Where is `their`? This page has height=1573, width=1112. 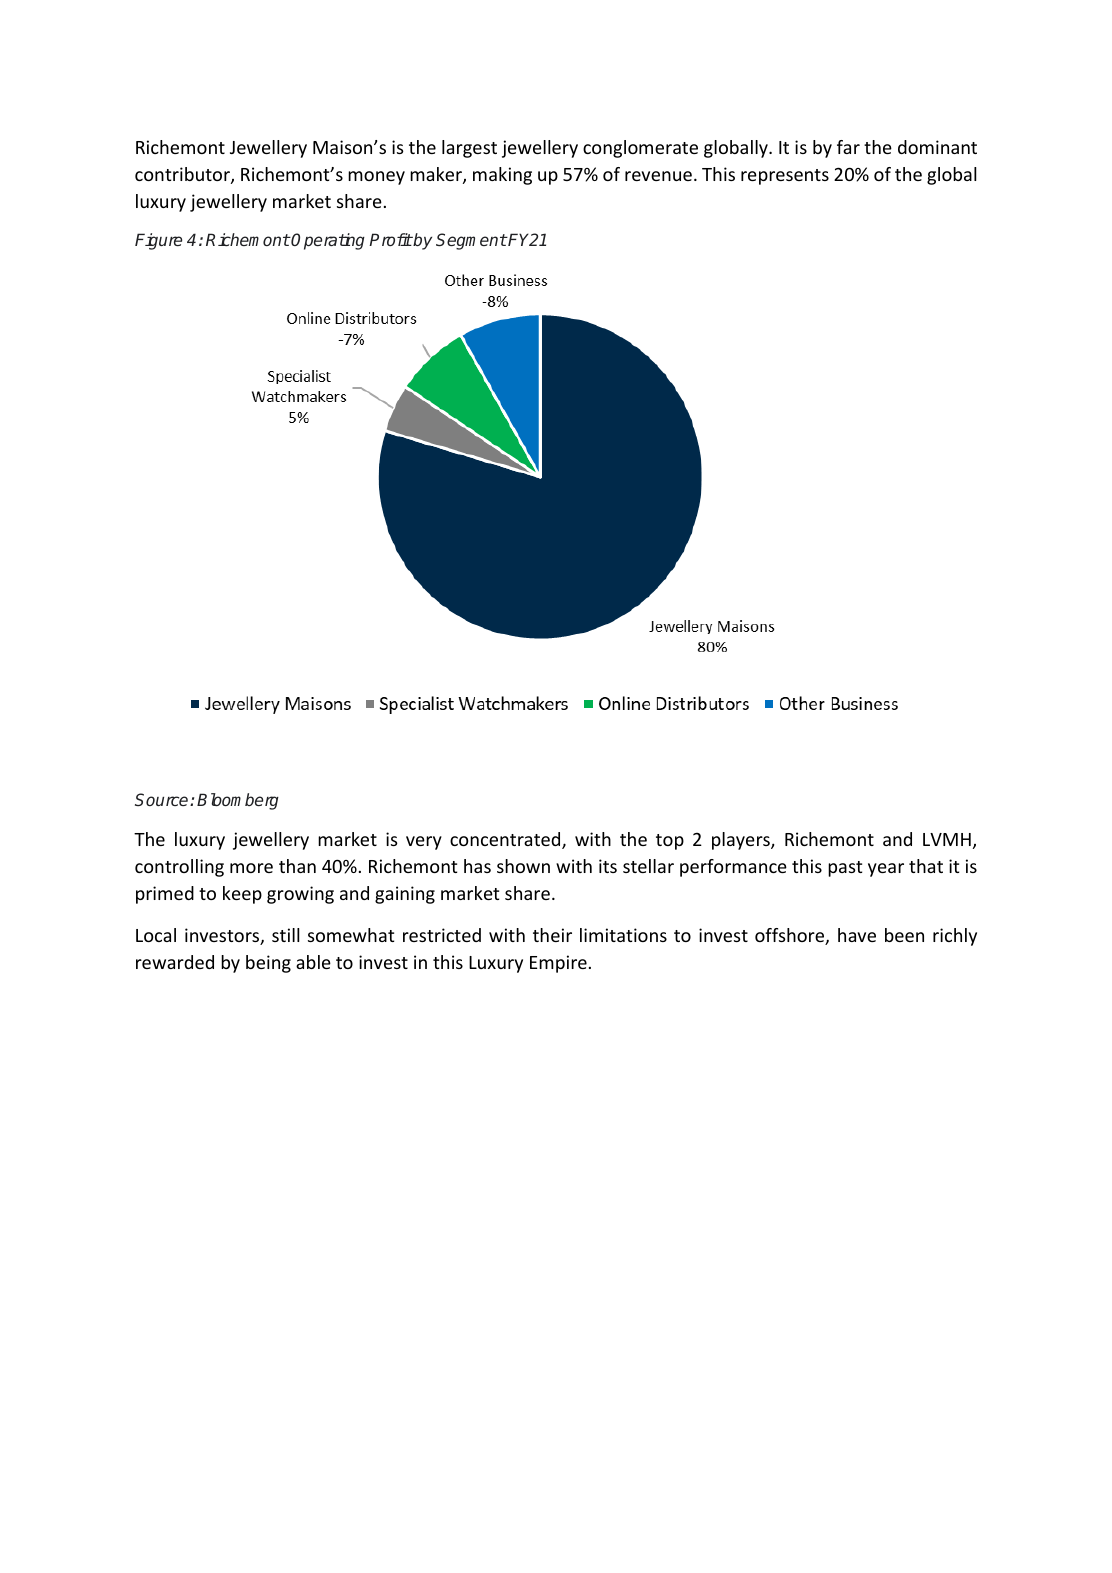
their is located at coordinates (552, 935).
